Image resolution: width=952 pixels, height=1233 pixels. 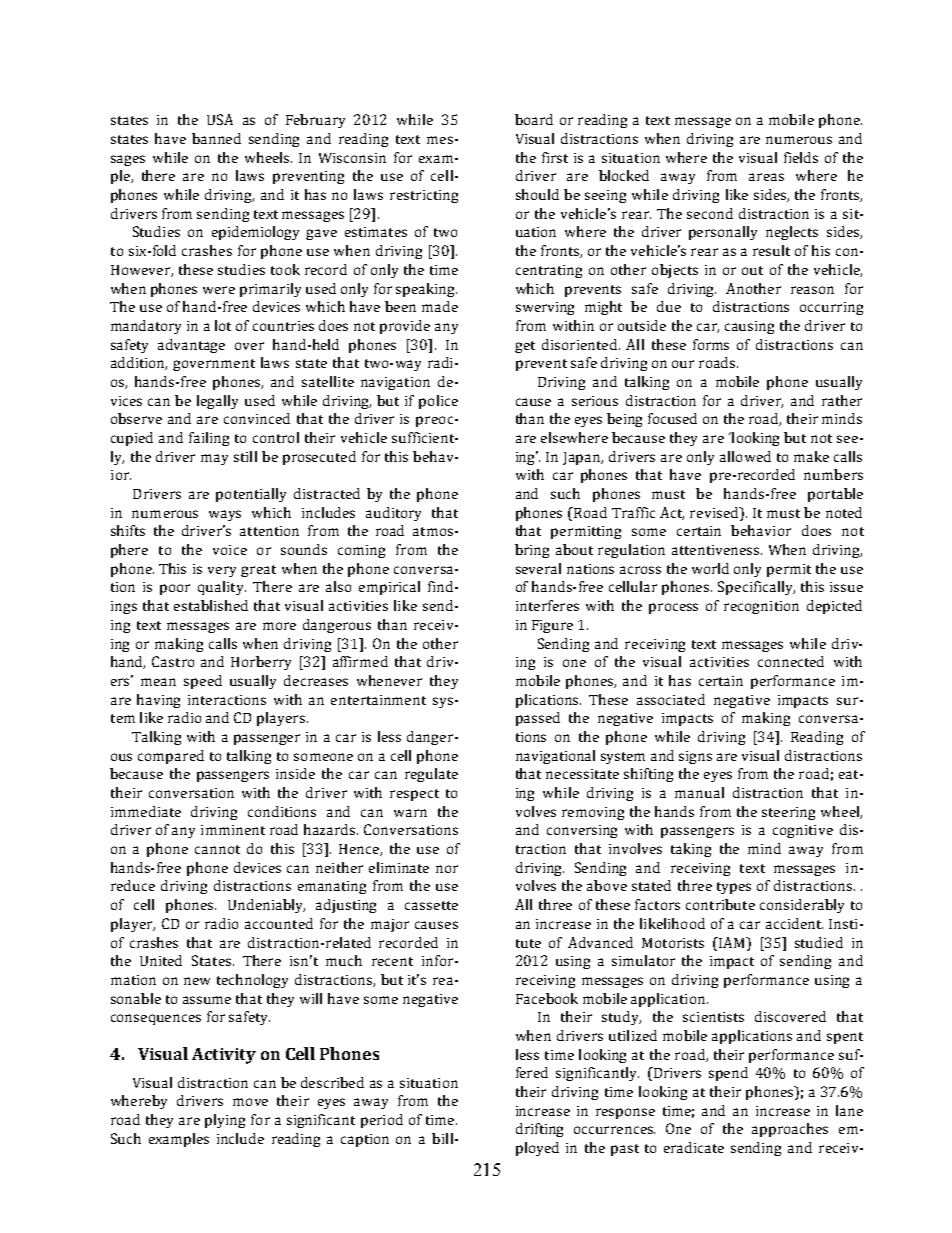 I want to click on police, so click(x=438, y=402).
